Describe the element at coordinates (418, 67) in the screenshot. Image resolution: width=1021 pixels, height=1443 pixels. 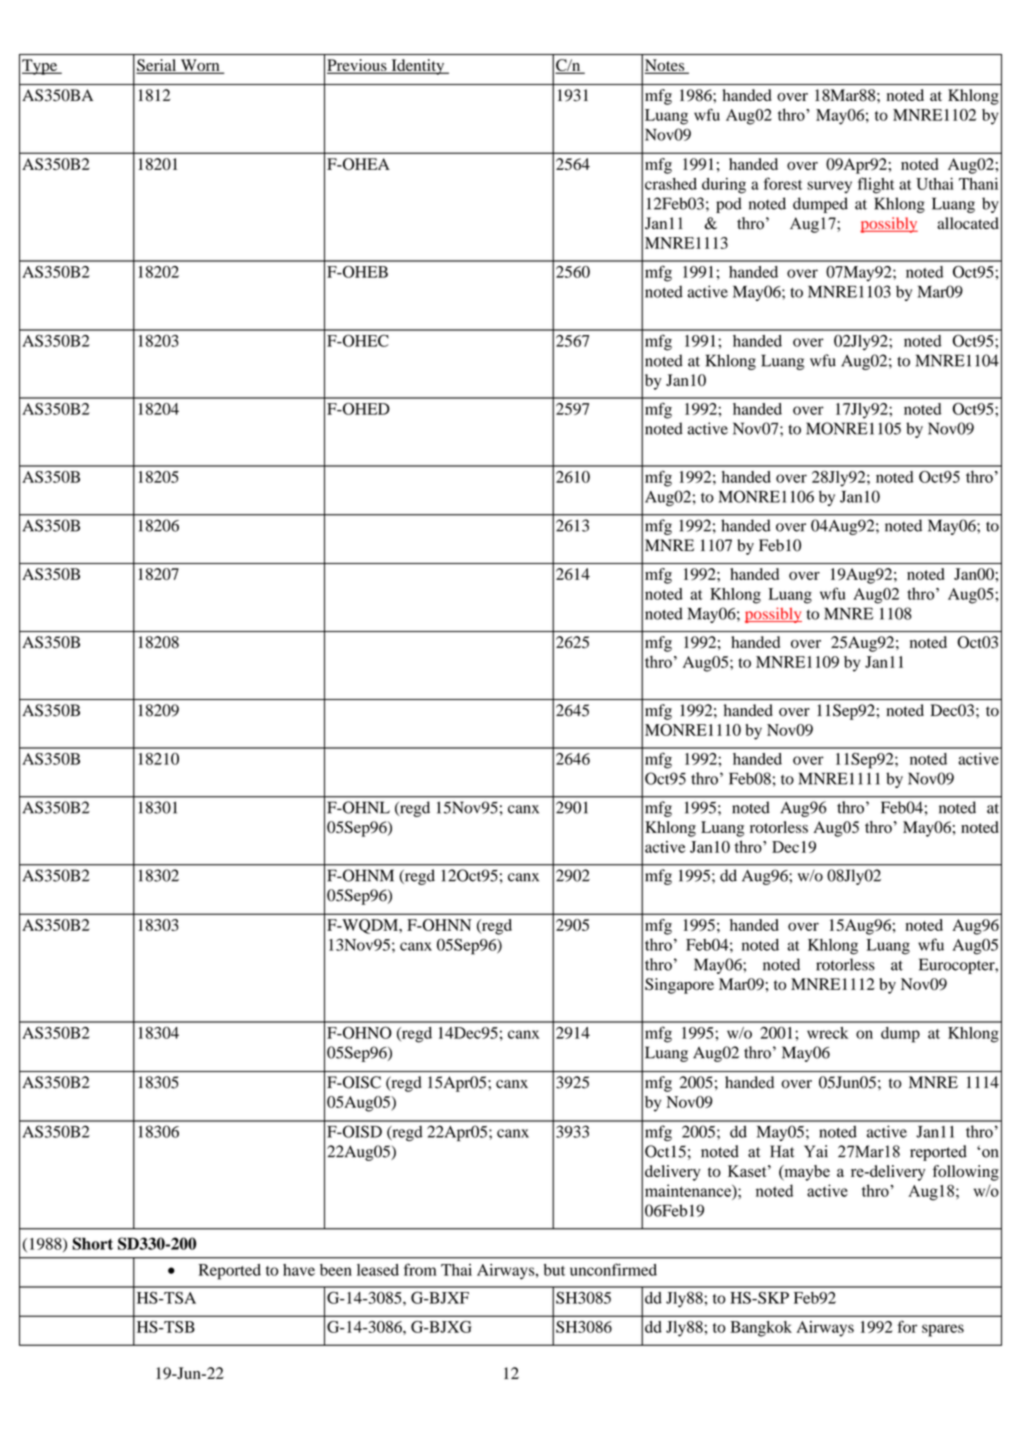
I see `Identity` at that location.
